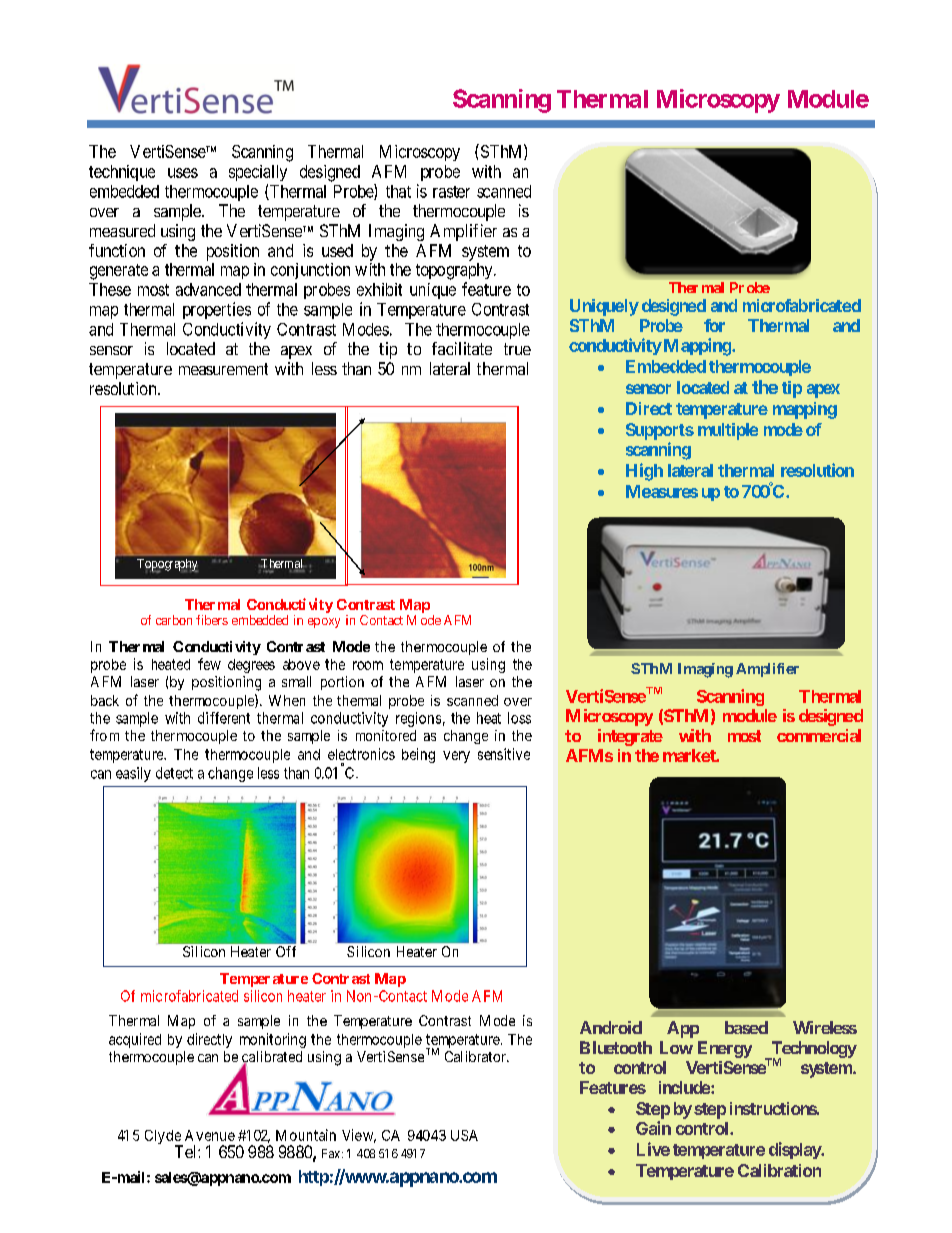 This screenshot has width=952, height=1233. What do you see at coordinates (464, 1135) in the screenshot?
I see `USA` at bounding box center [464, 1135].
